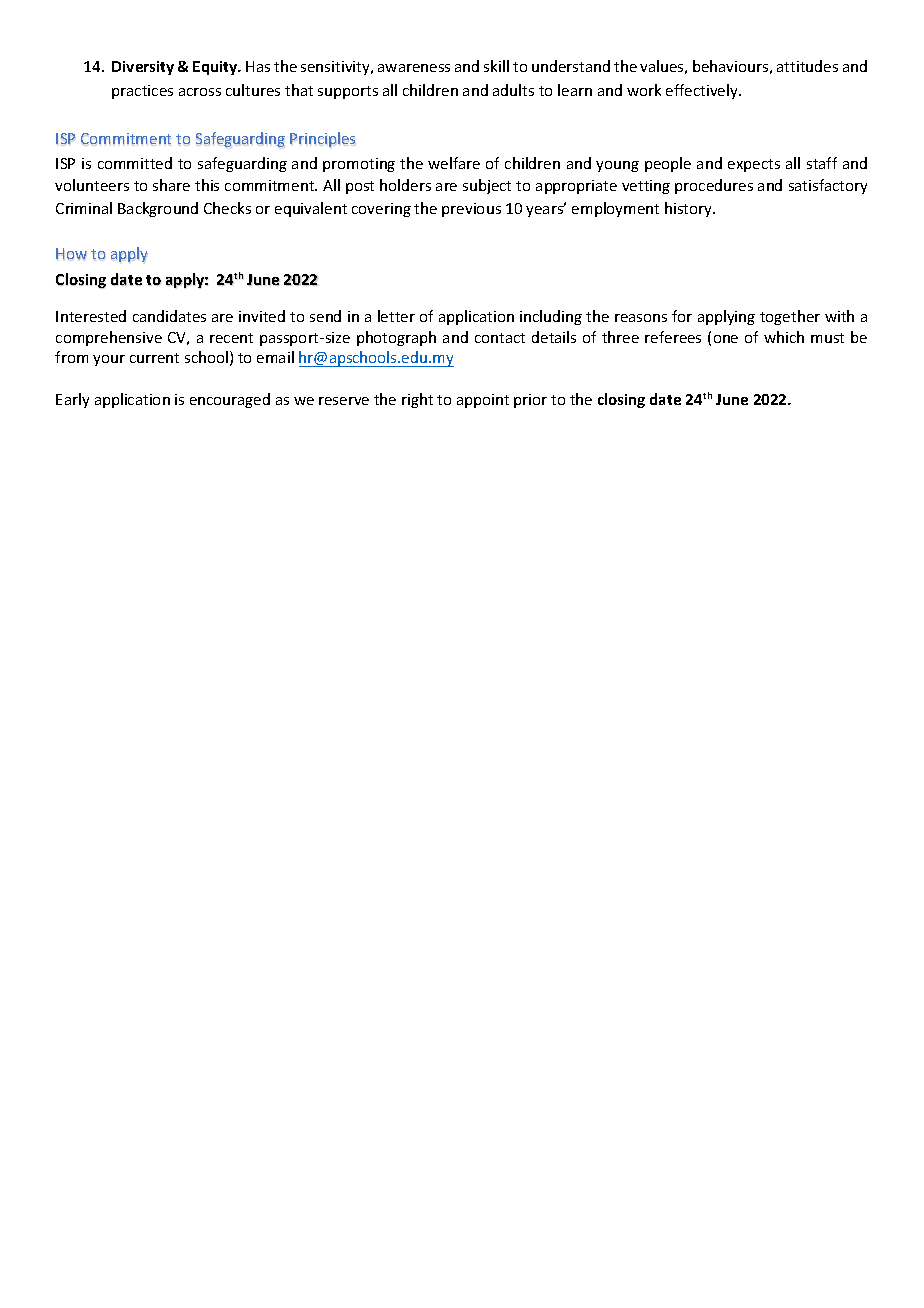  Describe the element at coordinates (414, 68) in the image. I see `awareness` at that location.
